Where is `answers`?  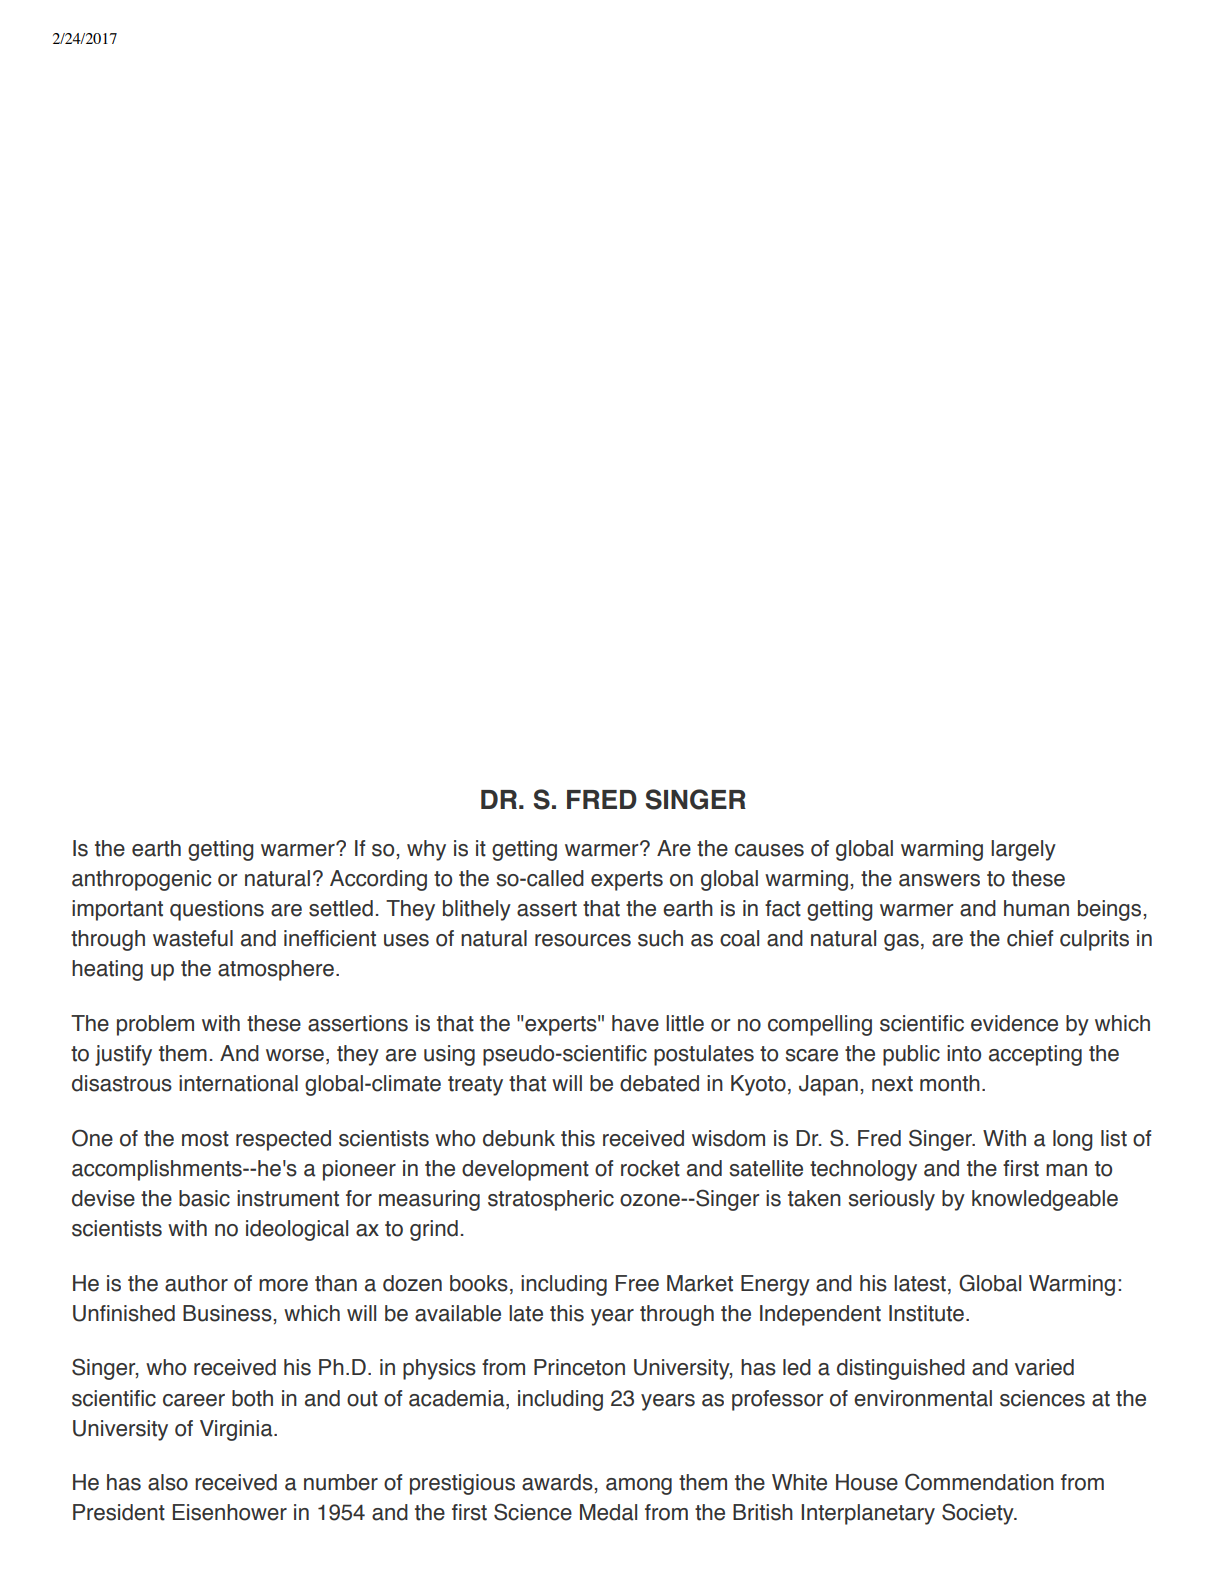 answers is located at coordinates (939, 880).
